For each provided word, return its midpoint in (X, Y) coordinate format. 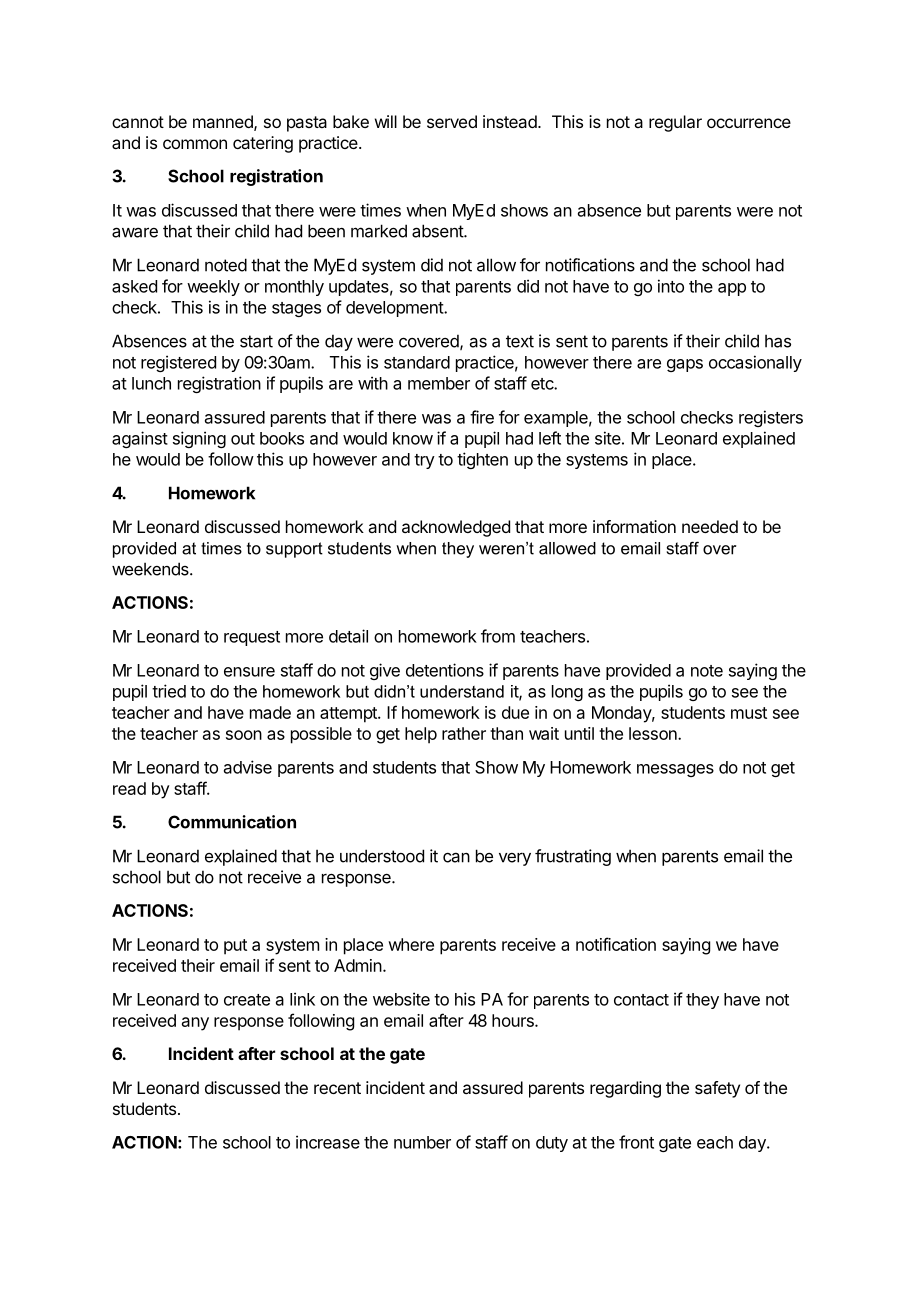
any (195, 1024)
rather (464, 733)
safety (717, 1089)
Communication (232, 822)
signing (199, 439)
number (422, 1142)
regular (675, 123)
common (195, 144)
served (452, 121)
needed (710, 526)
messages (675, 770)
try (424, 461)
